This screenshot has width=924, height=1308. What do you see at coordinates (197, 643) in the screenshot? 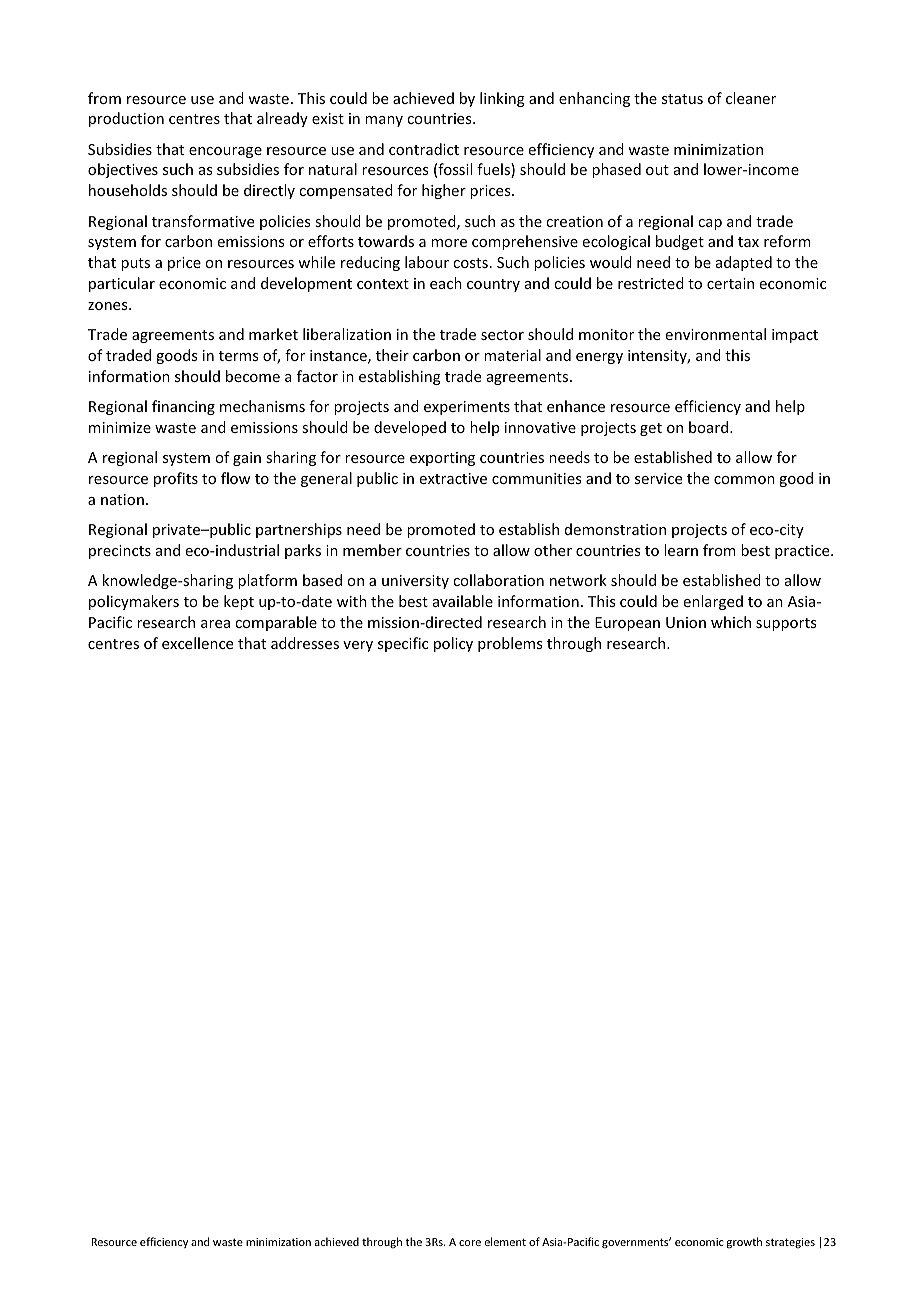
I see `excellence` at bounding box center [197, 643].
